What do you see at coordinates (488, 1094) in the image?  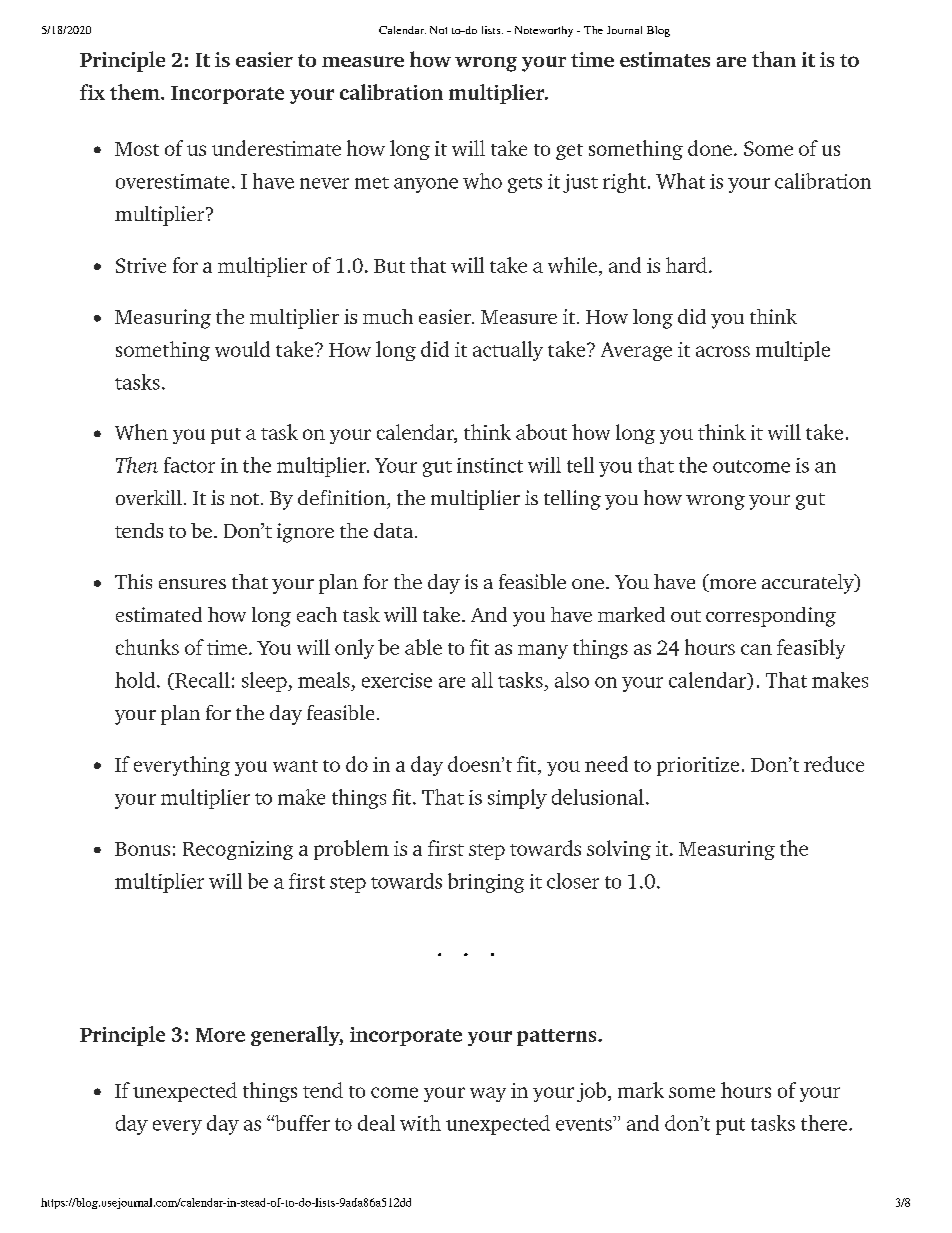 I see `way` at bounding box center [488, 1094].
